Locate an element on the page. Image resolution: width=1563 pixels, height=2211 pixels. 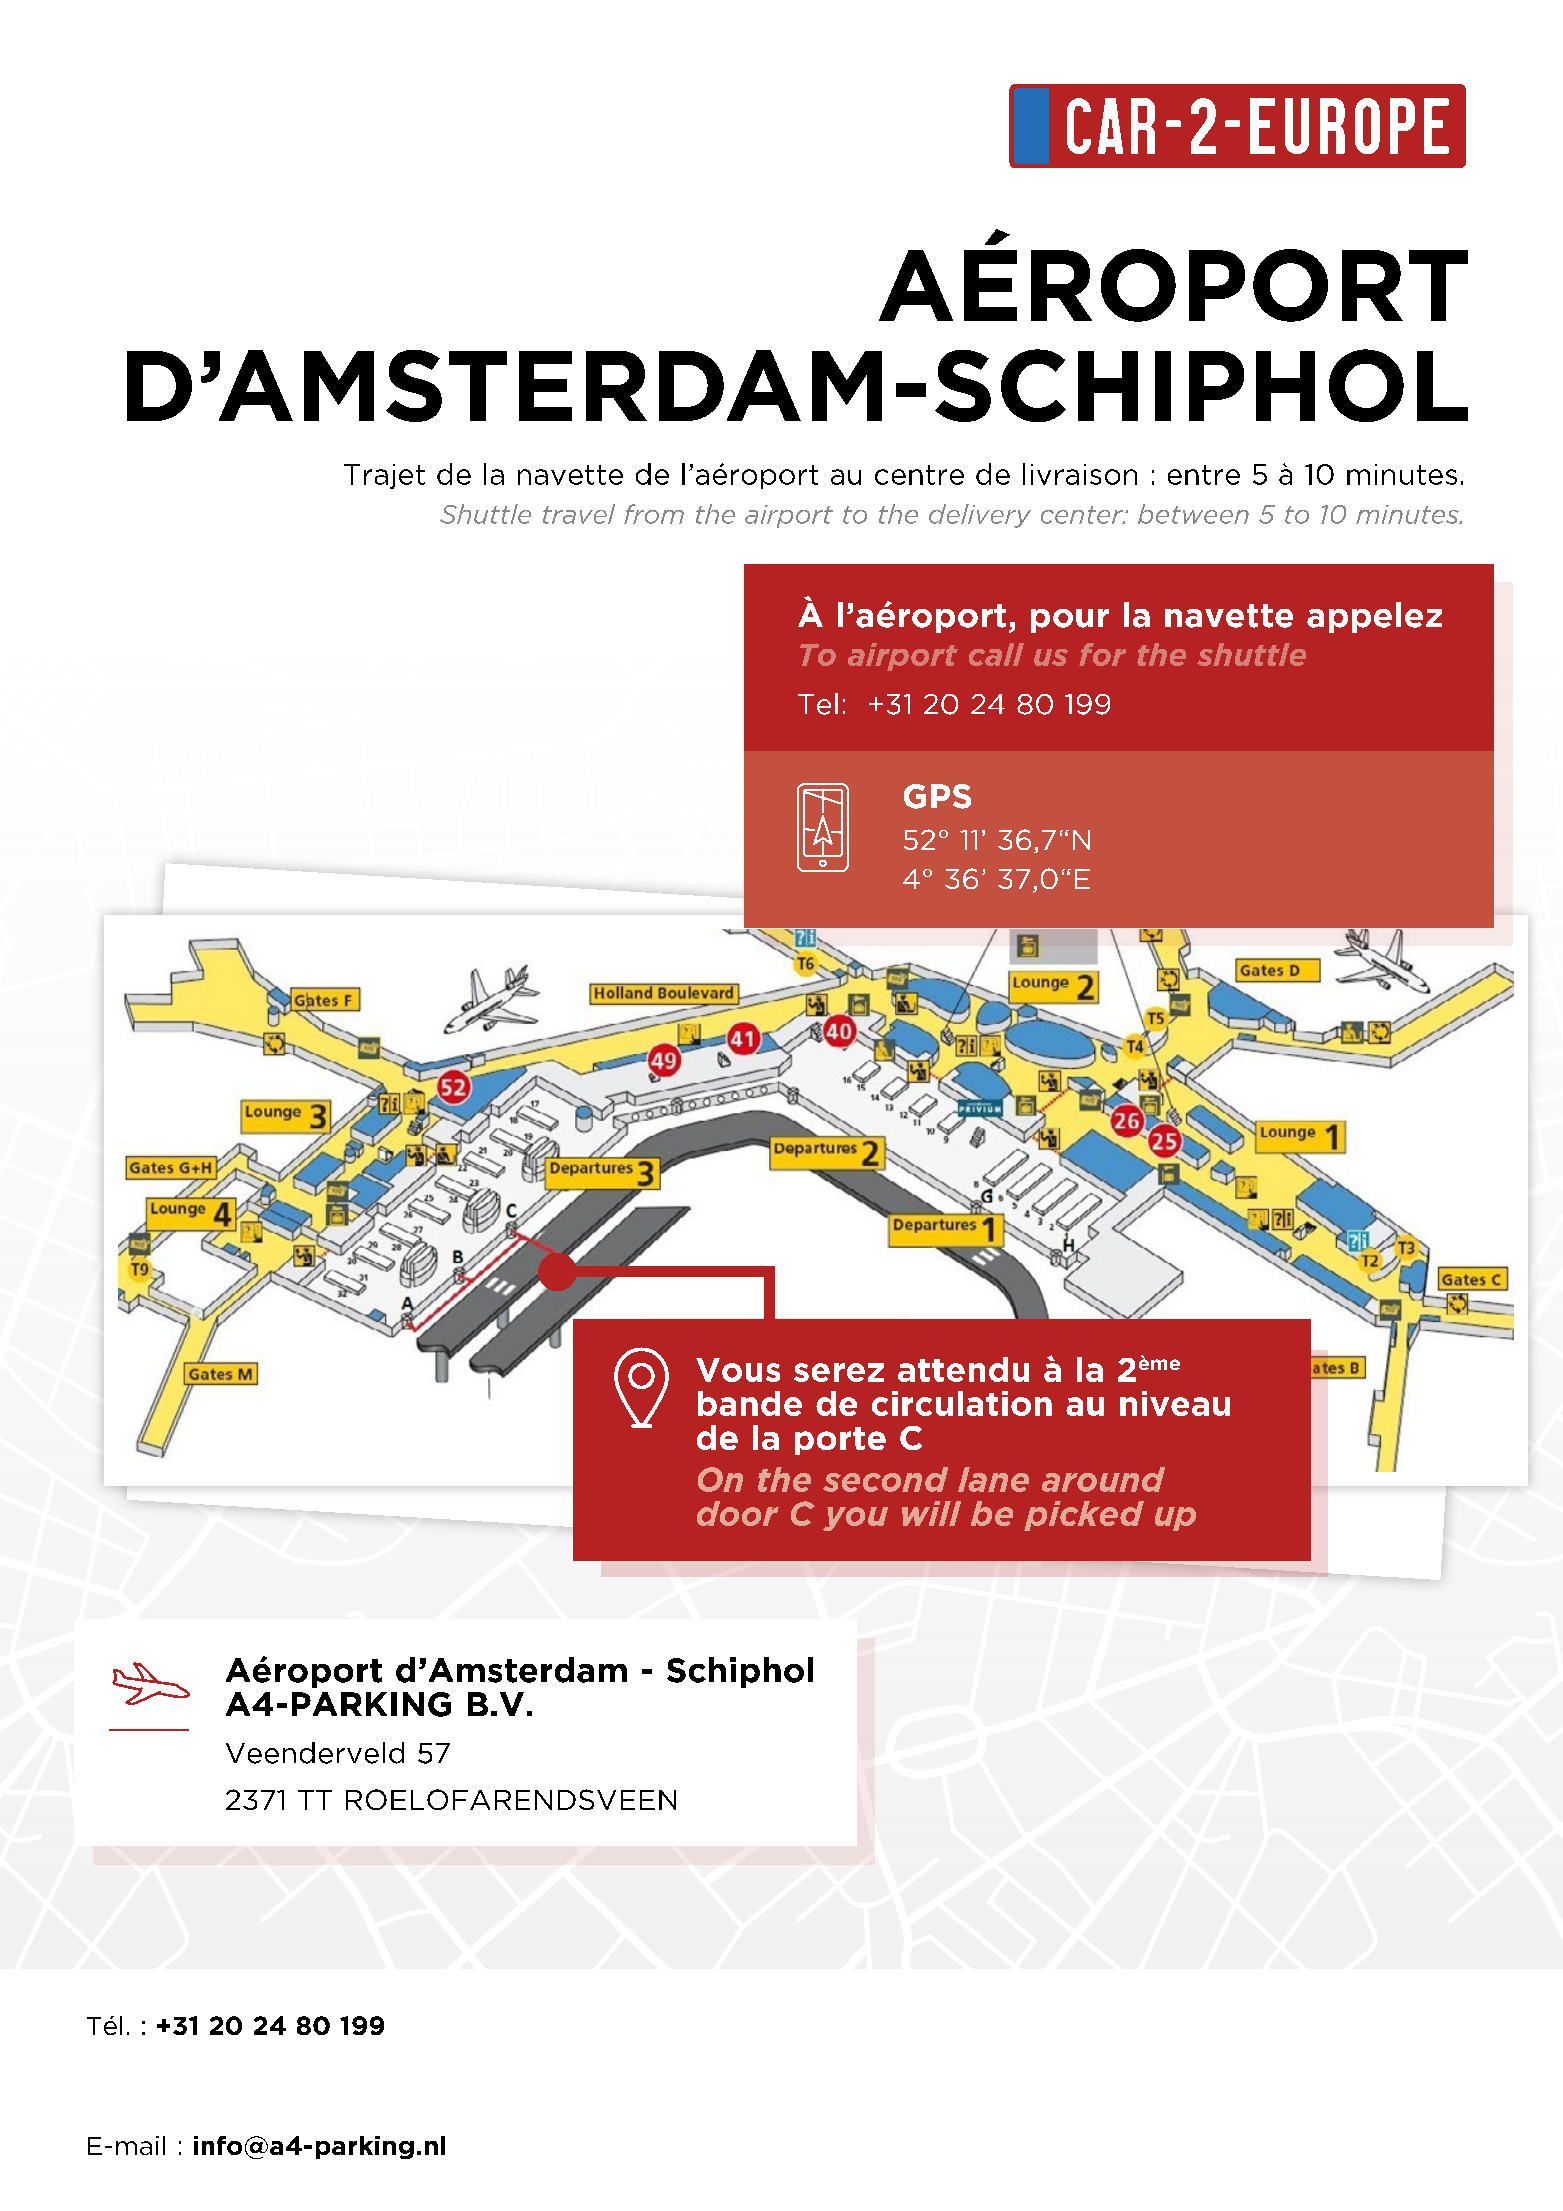
door is located at coordinates (738, 1513).
